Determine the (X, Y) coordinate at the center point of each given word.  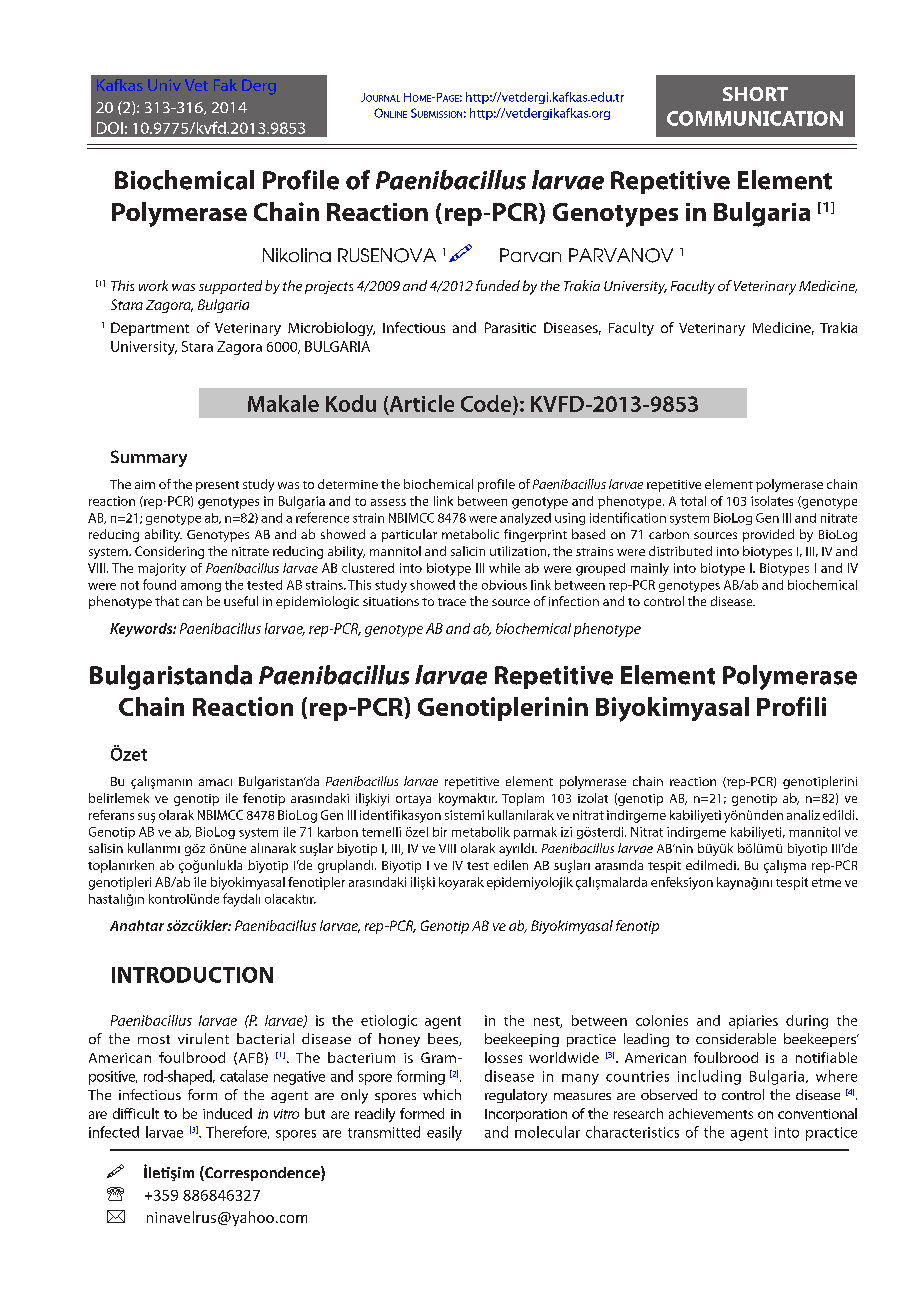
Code (487, 404)
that (167, 601)
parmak (535, 833)
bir (440, 832)
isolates (772, 501)
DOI (110, 128)
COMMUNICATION (755, 118)
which (442, 1094)
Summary (149, 458)
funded (498, 285)
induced (227, 1113)
